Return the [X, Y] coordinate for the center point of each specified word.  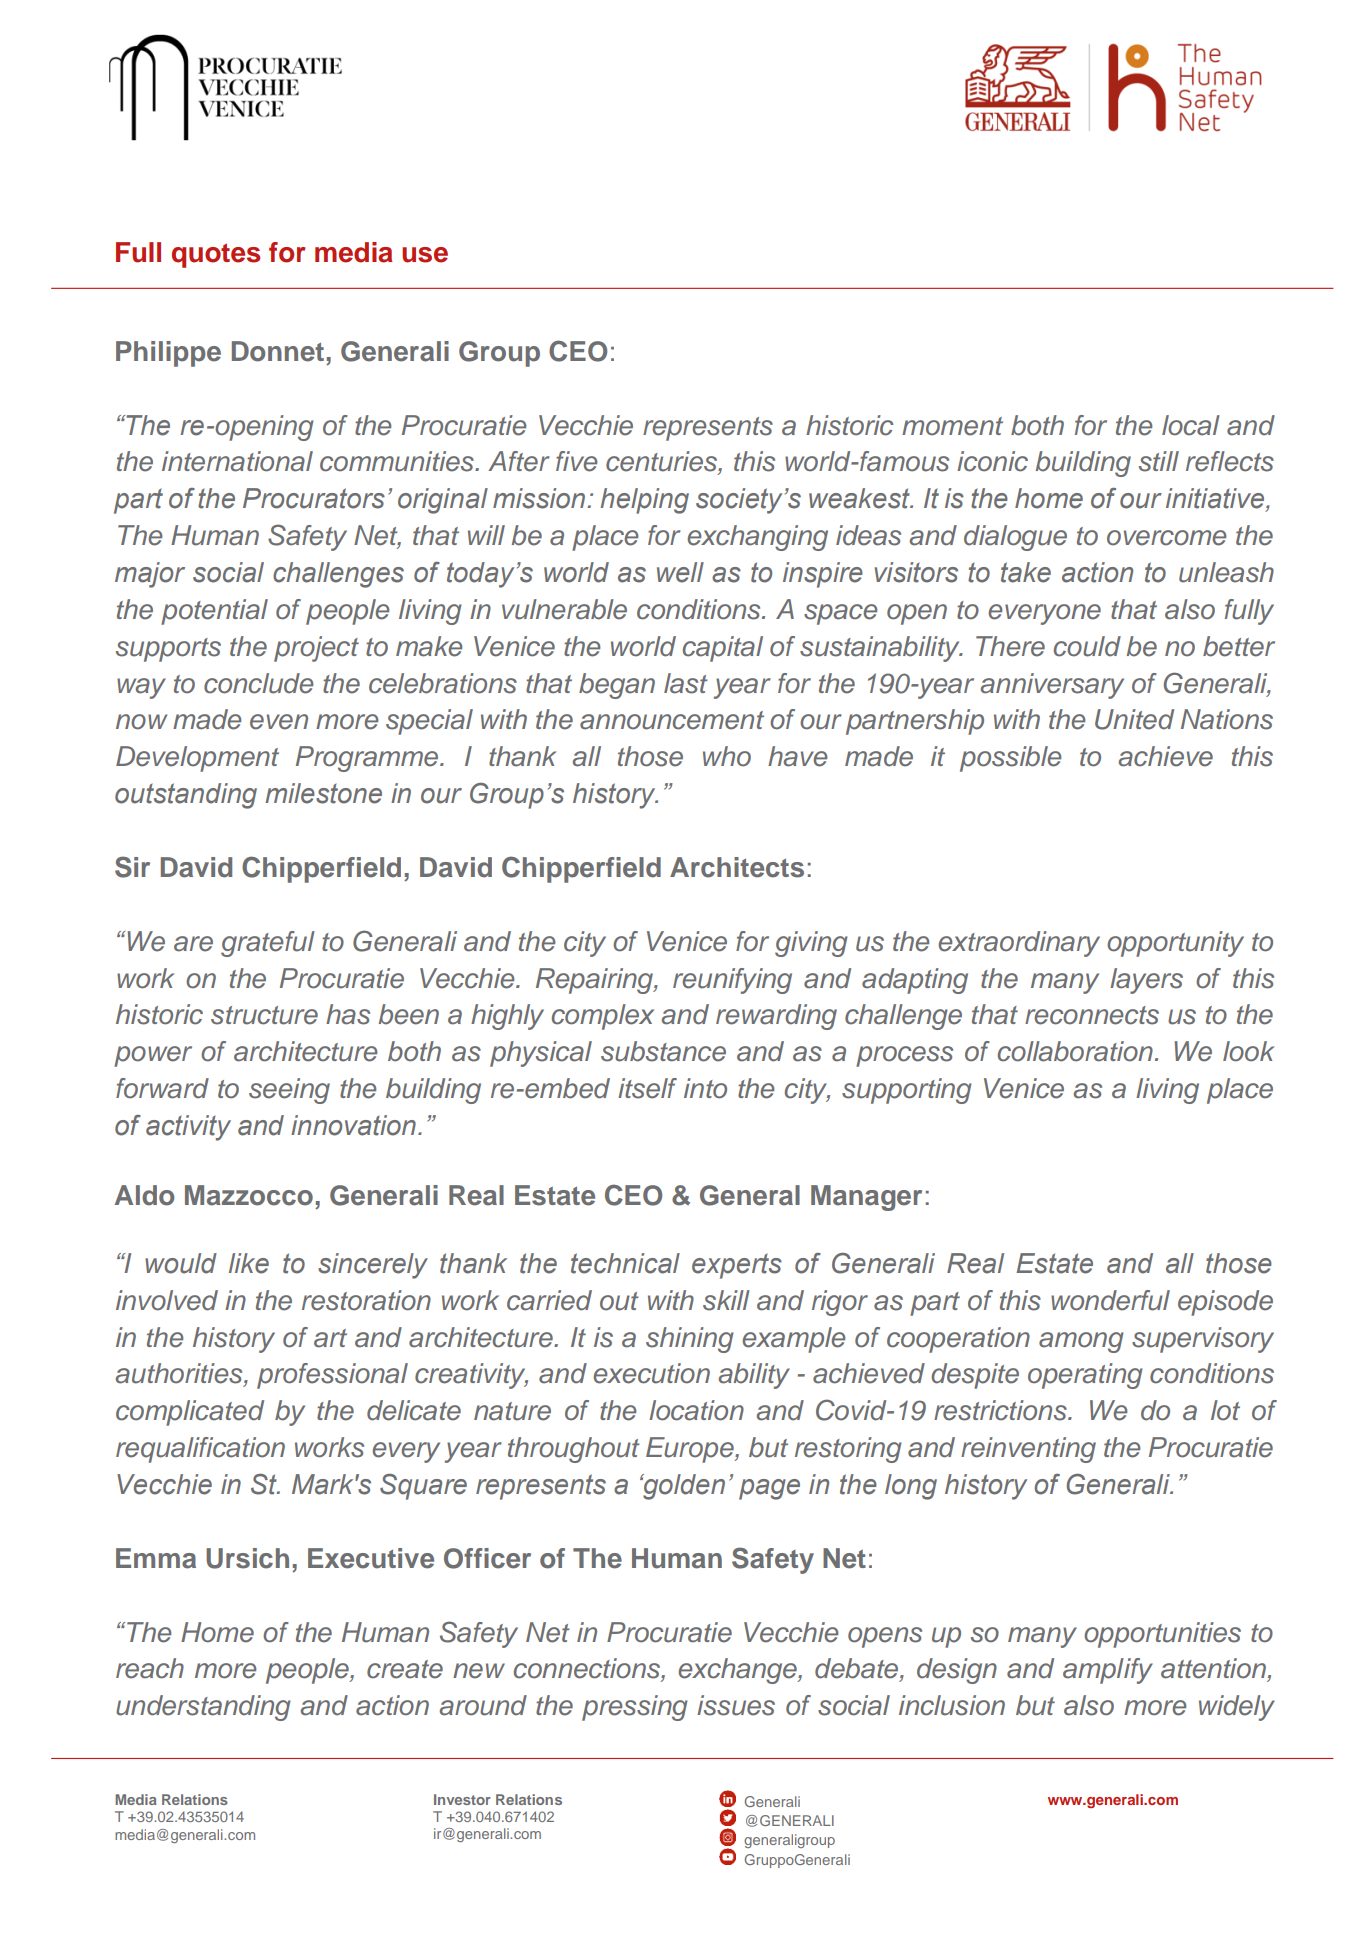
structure [264, 1015]
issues [736, 1705]
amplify [1108, 1671]
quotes [216, 255]
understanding [203, 1708]
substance [663, 1051]
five [576, 461]
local [1191, 425]
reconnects [1092, 1015]
